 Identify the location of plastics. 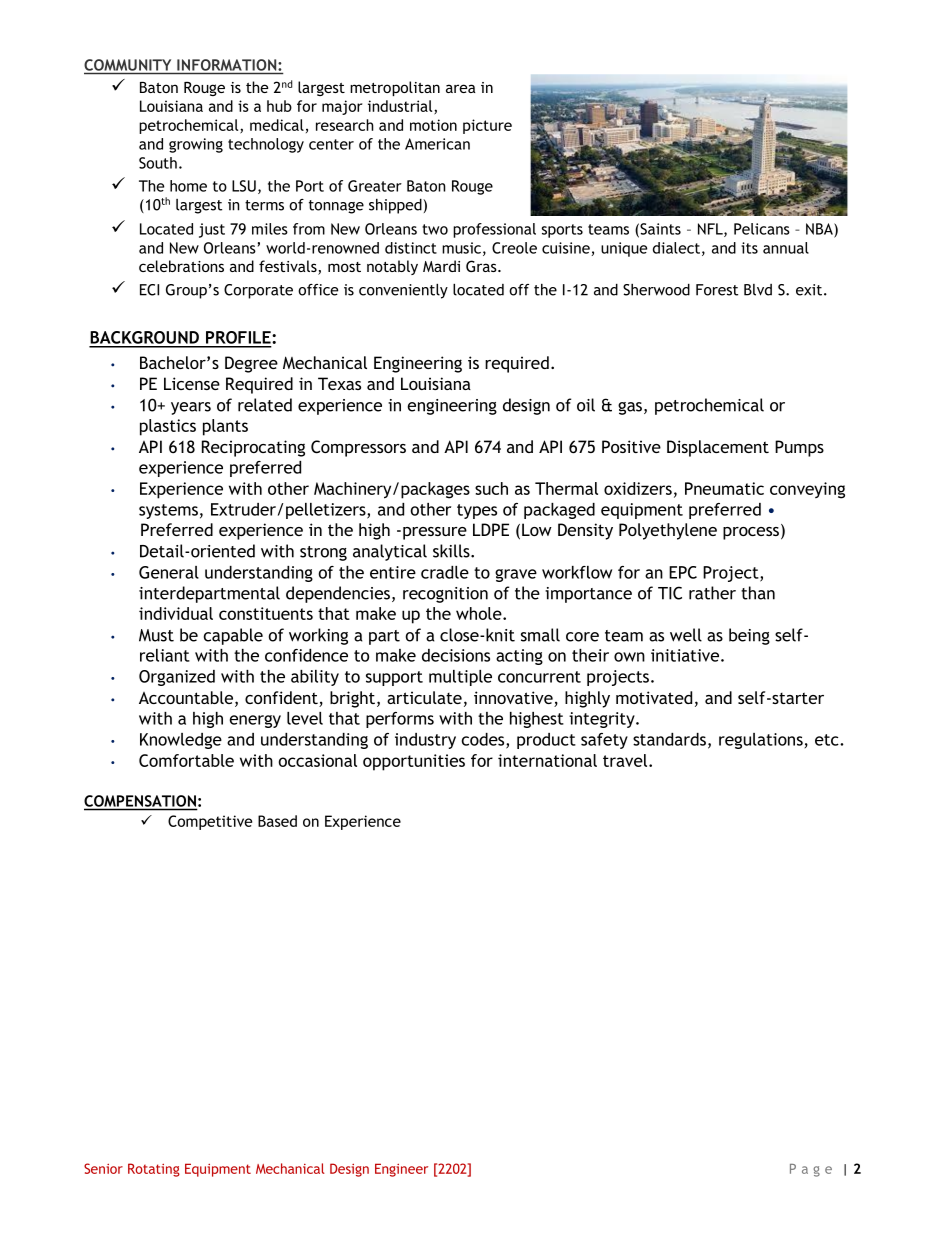
(168, 427).
